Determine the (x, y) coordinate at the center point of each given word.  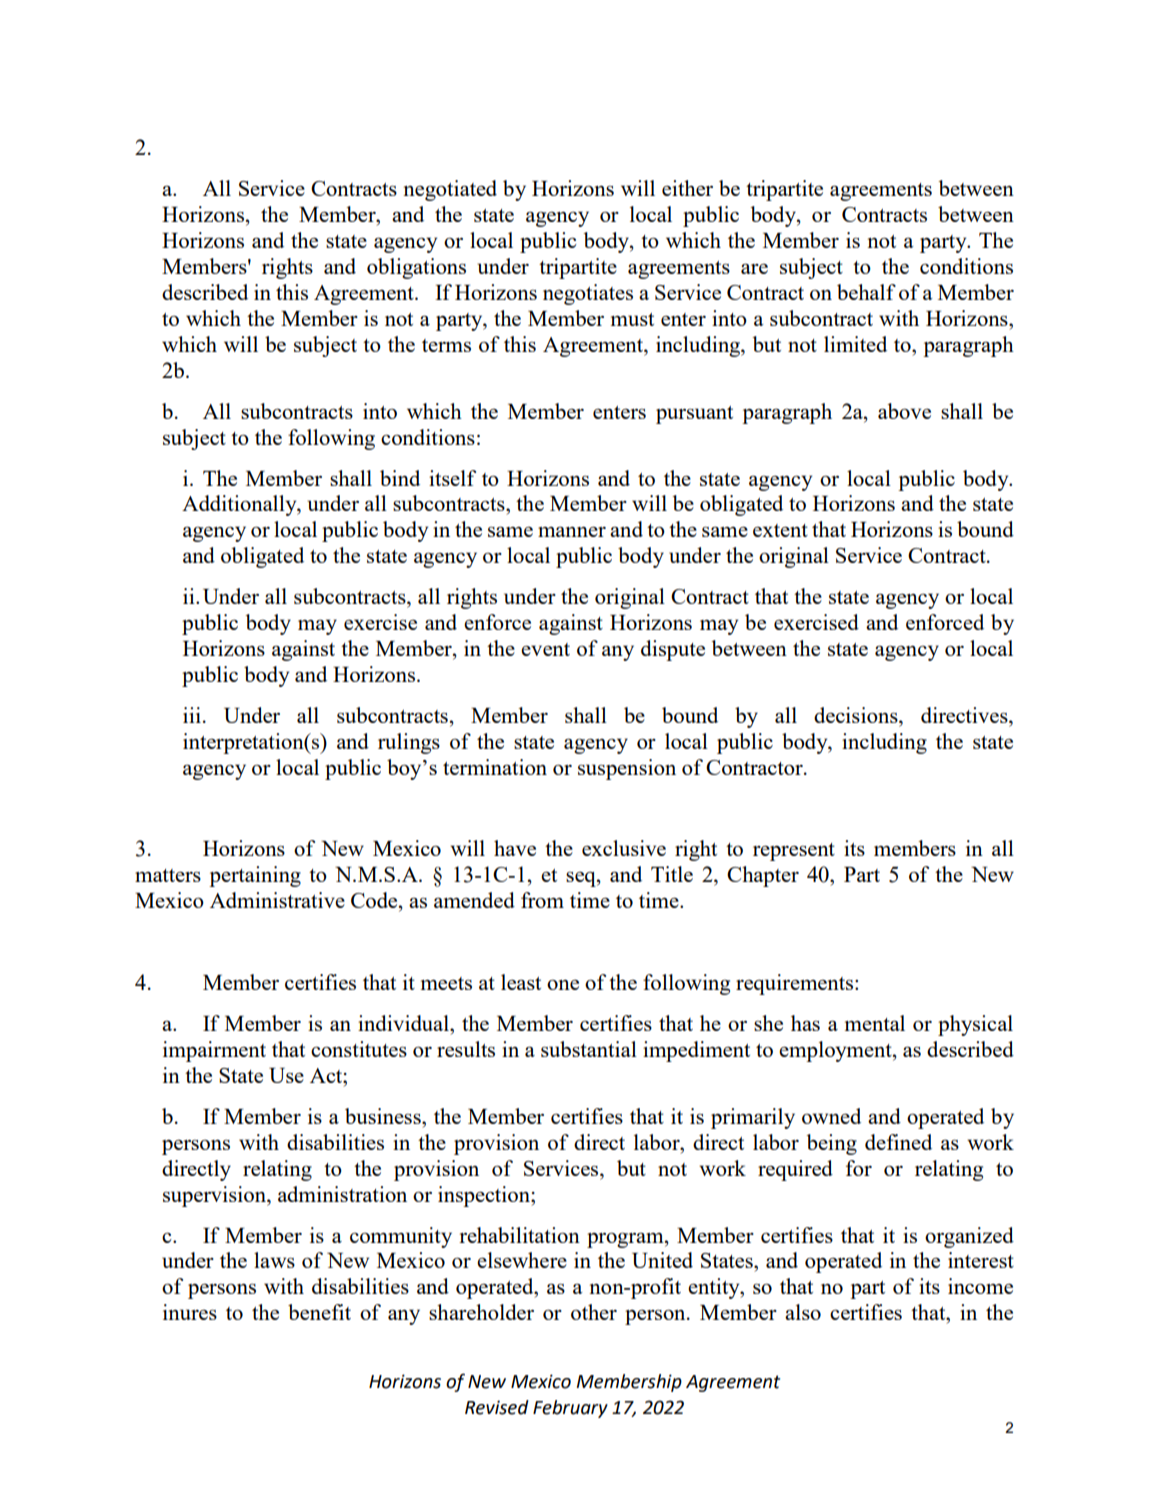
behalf (866, 292)
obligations (416, 268)
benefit (319, 1312)
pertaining (255, 876)
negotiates (588, 294)
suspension (627, 769)
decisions (857, 715)
